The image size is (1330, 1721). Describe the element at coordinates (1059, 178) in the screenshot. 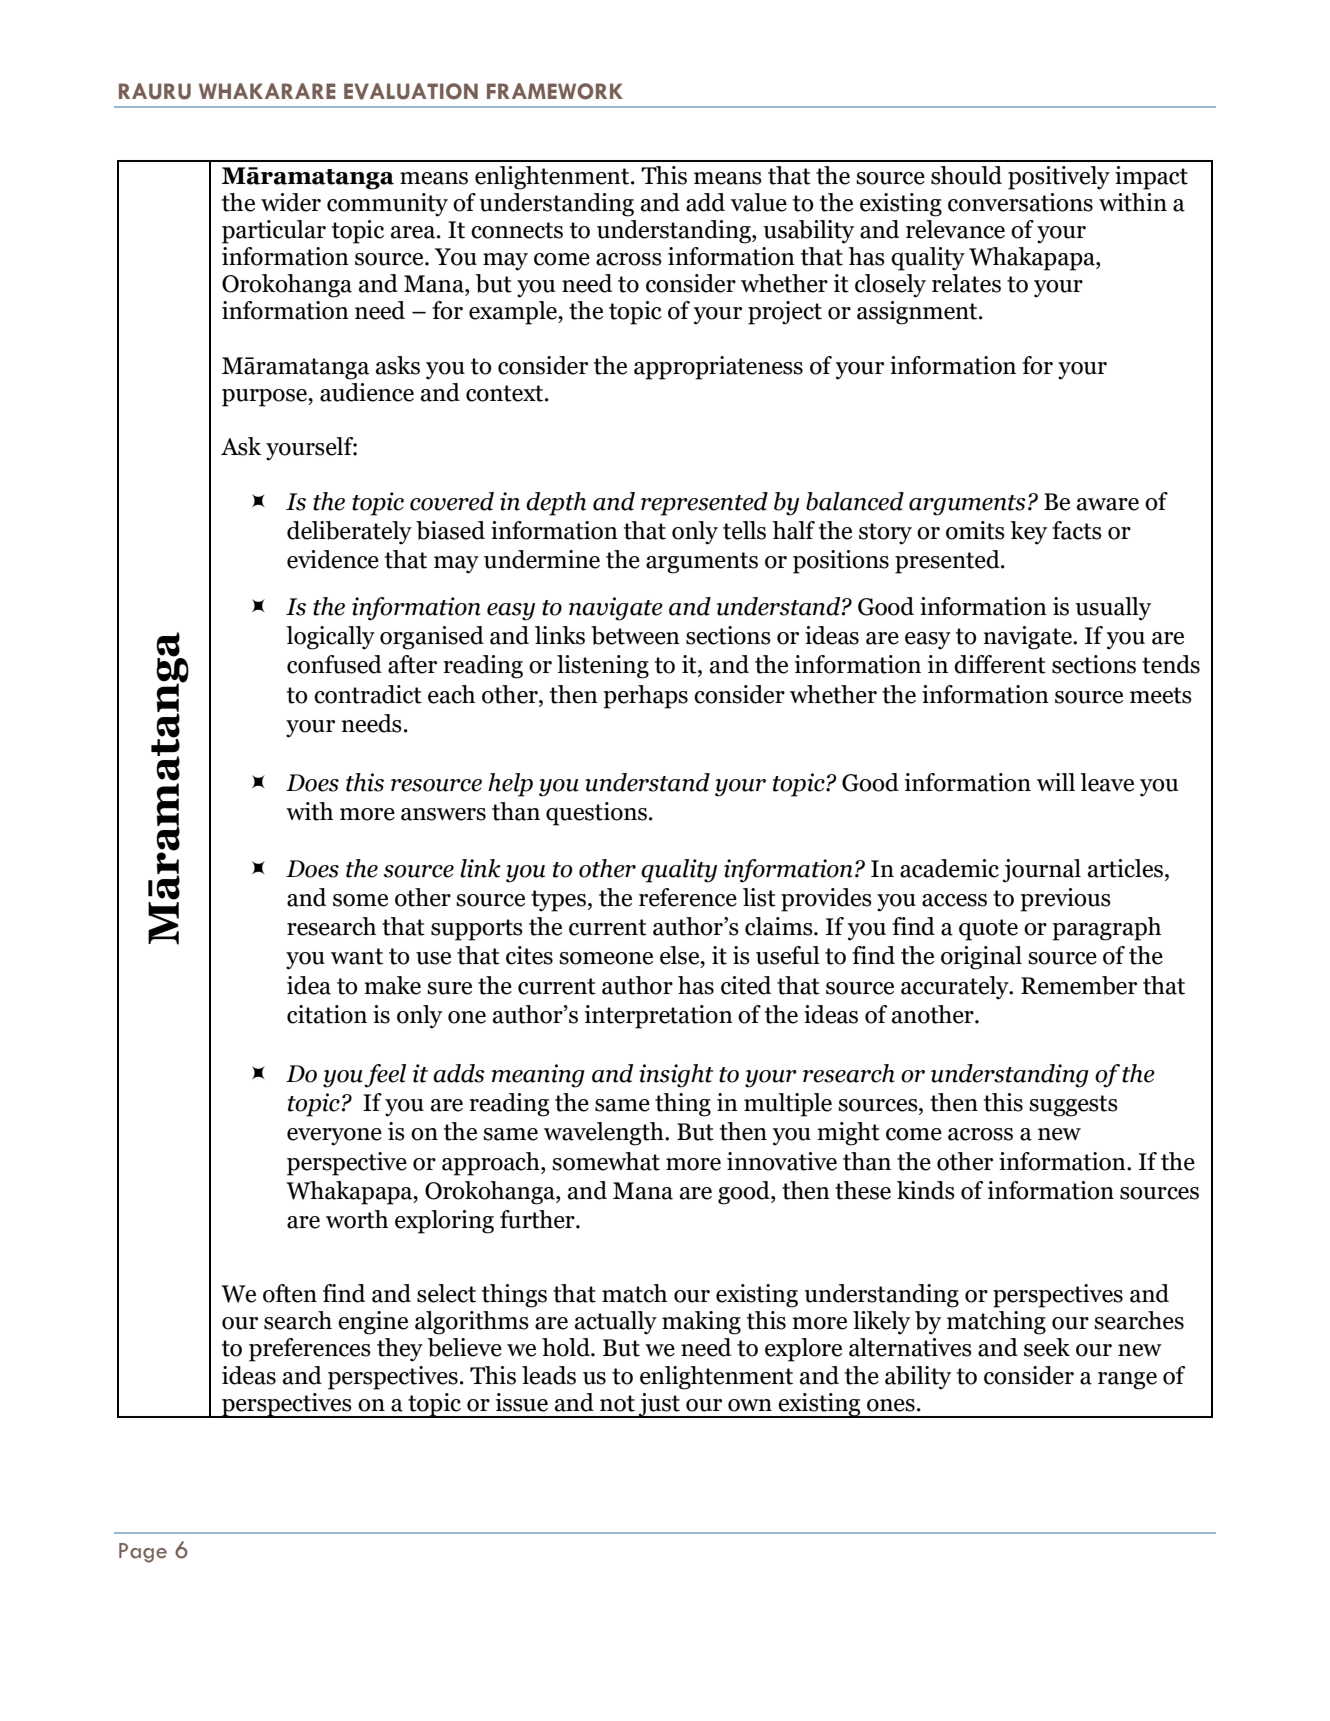

I see `positively` at that location.
